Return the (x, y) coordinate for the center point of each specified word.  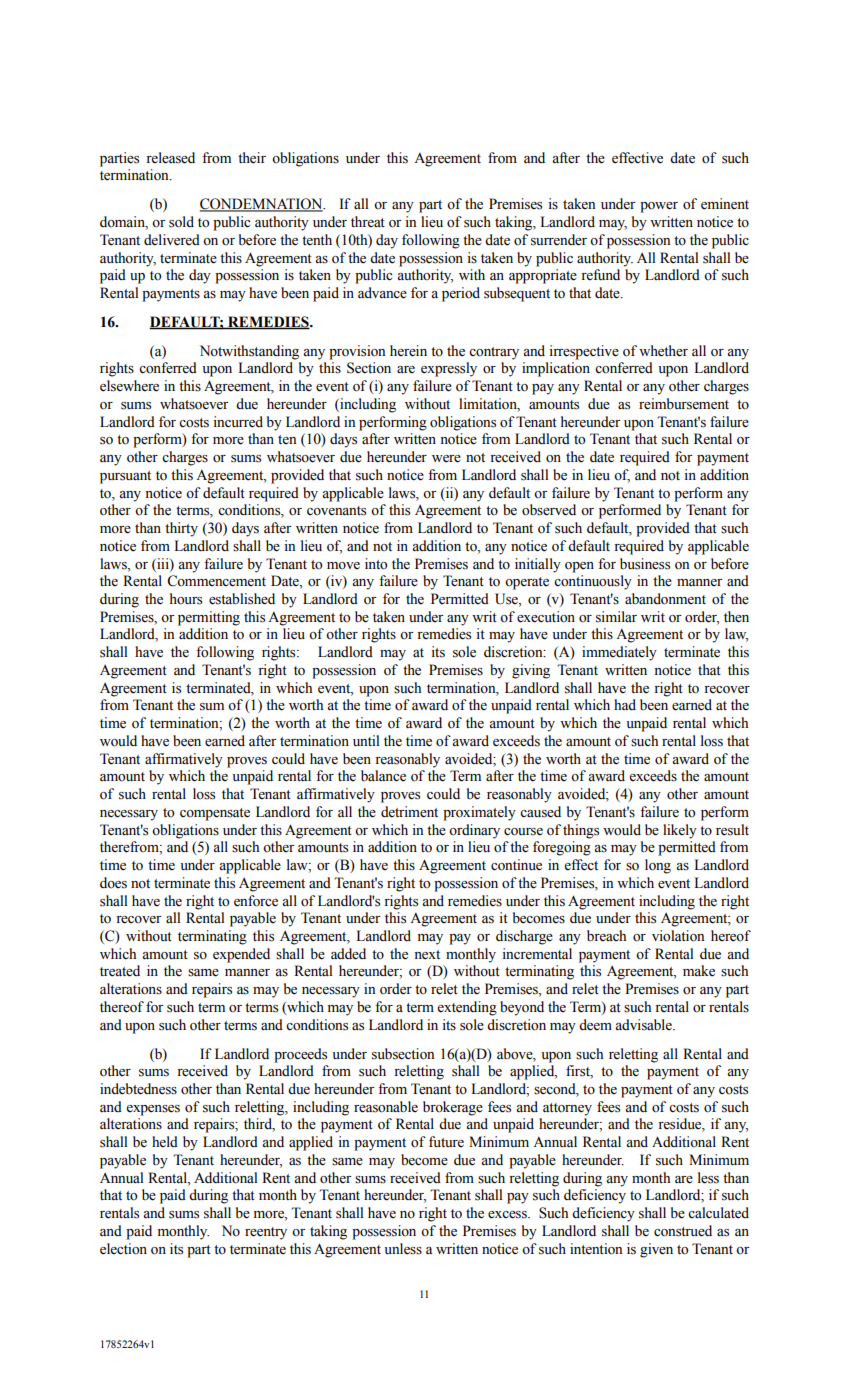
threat (368, 222)
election (123, 1249)
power (659, 207)
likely (680, 831)
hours (186, 599)
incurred (238, 422)
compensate (215, 814)
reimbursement (684, 404)
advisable (644, 1025)
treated (120, 971)
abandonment (665, 599)
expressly (449, 369)
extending (467, 1008)
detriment (409, 812)
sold (181, 222)
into (376, 564)
